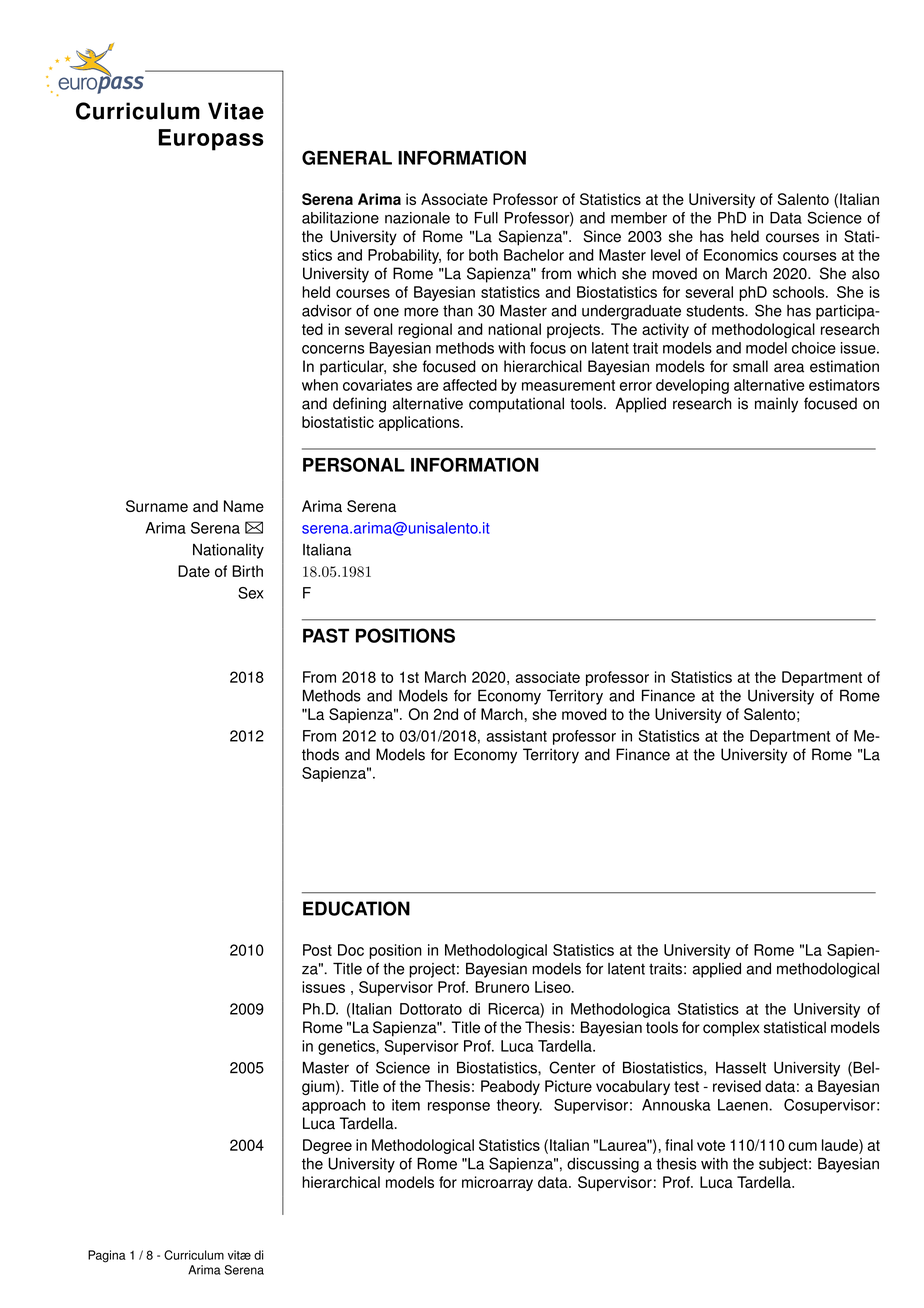  Describe the element at coordinates (486, 218) in the page. I see `Full` at that location.
